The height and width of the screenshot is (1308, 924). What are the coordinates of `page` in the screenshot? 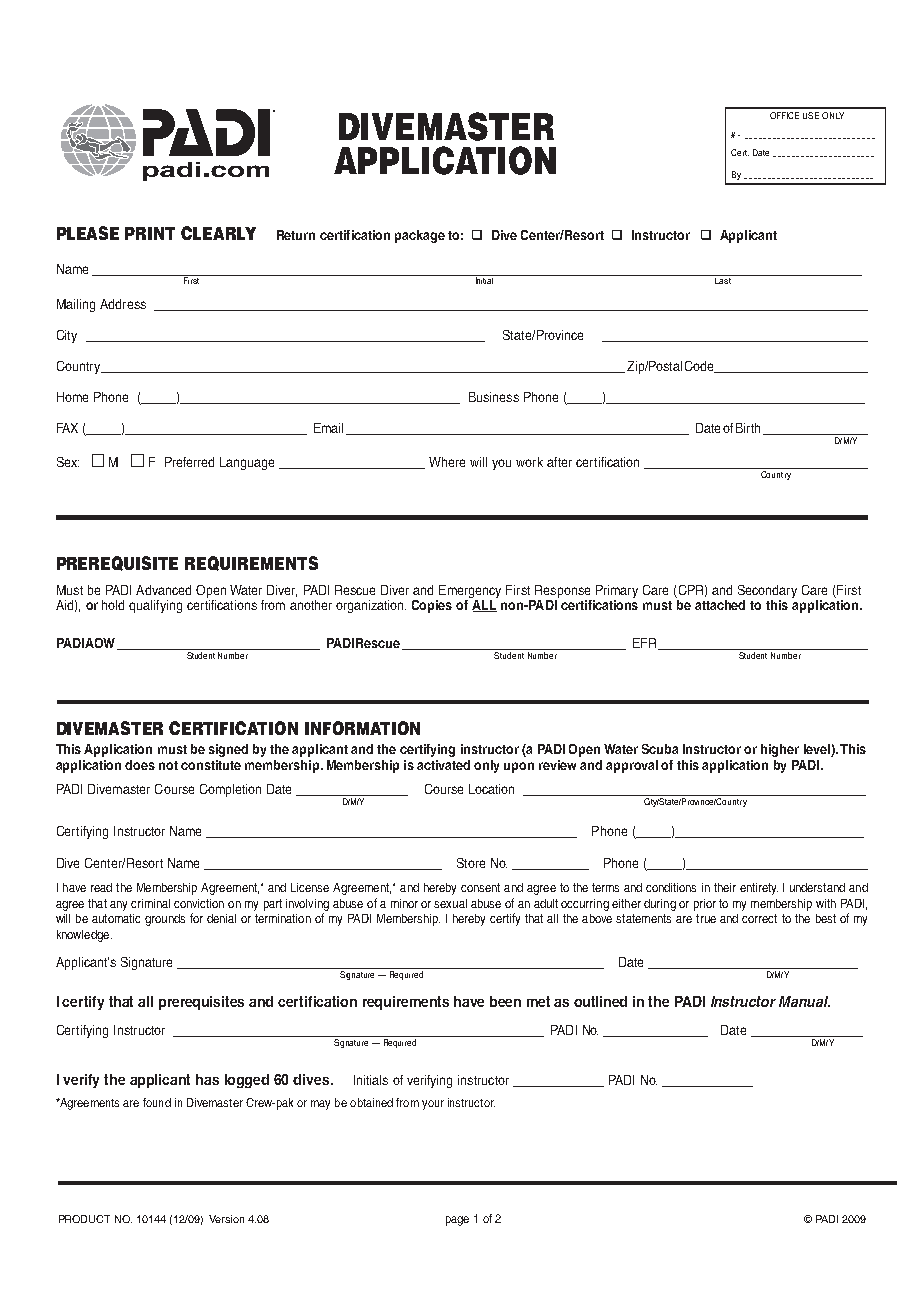 It's located at (457, 1221).
